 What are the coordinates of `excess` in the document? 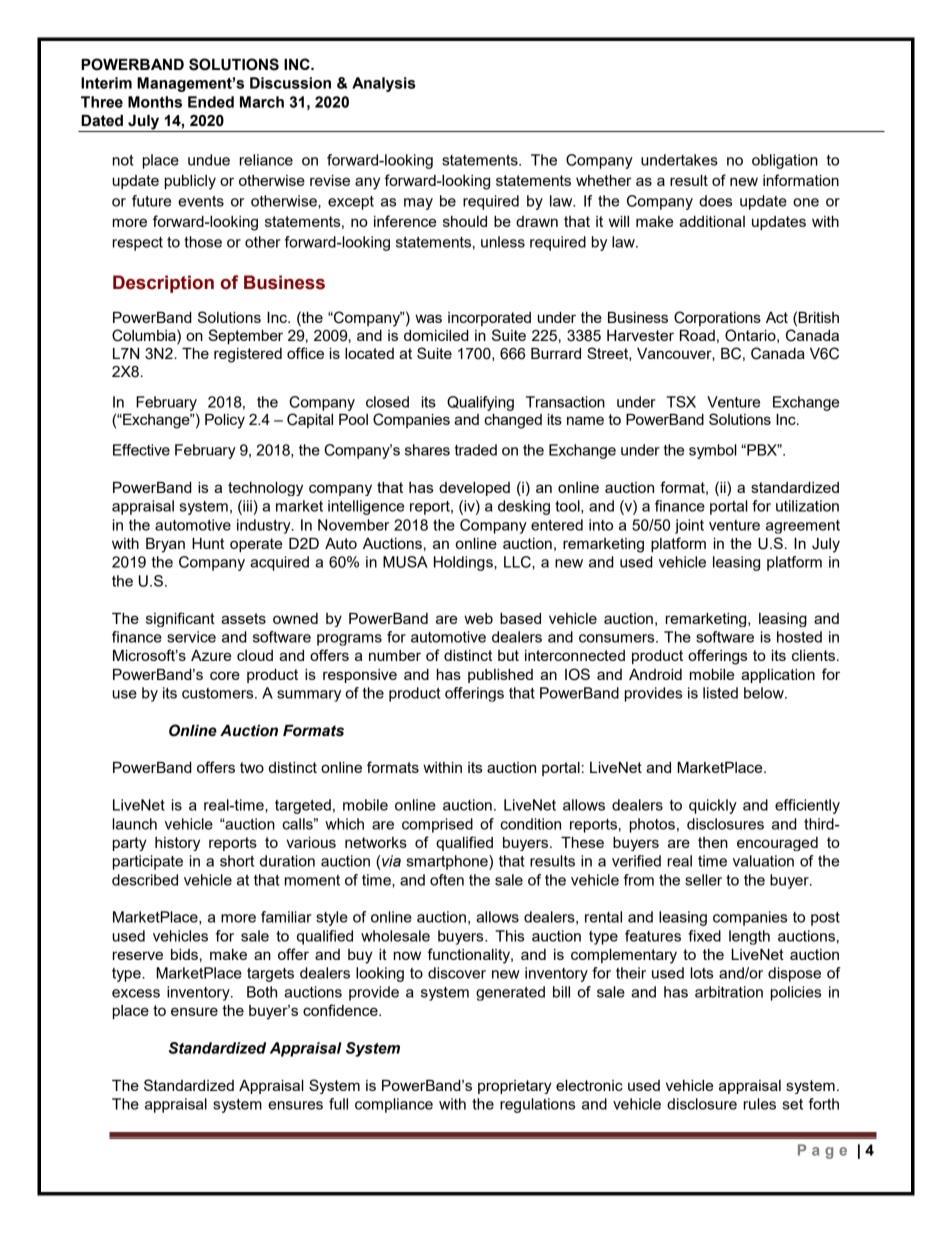 It's located at (136, 993).
